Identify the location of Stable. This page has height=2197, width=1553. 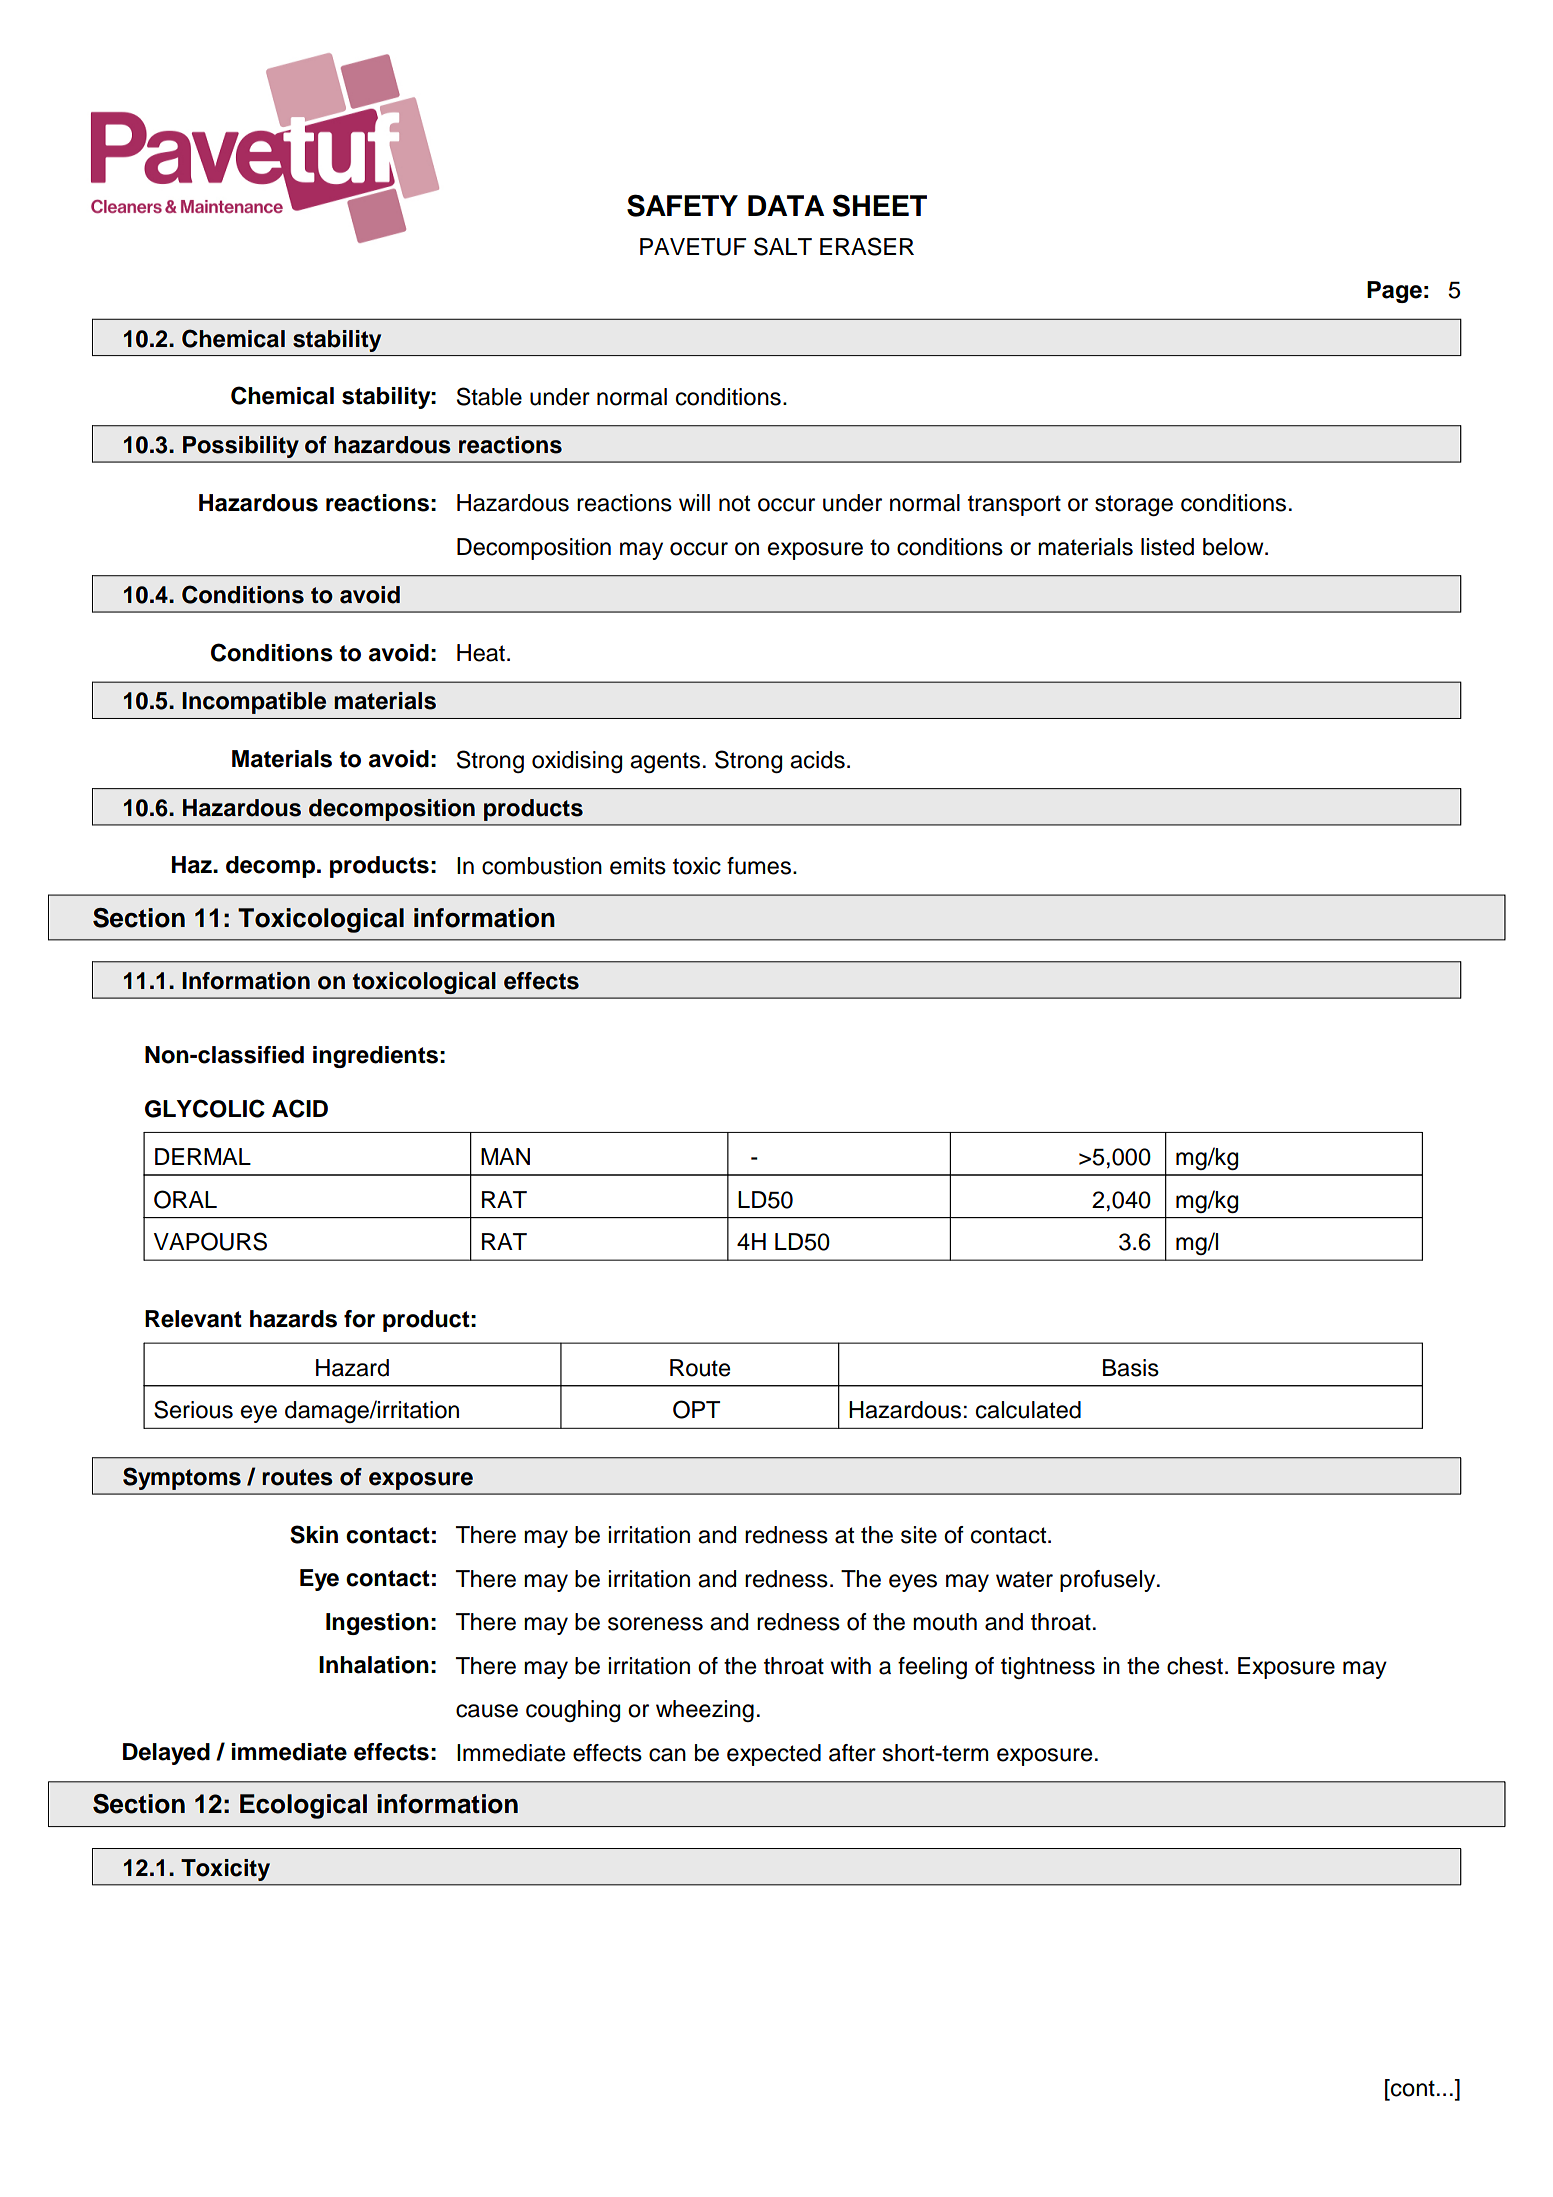
(489, 396).
